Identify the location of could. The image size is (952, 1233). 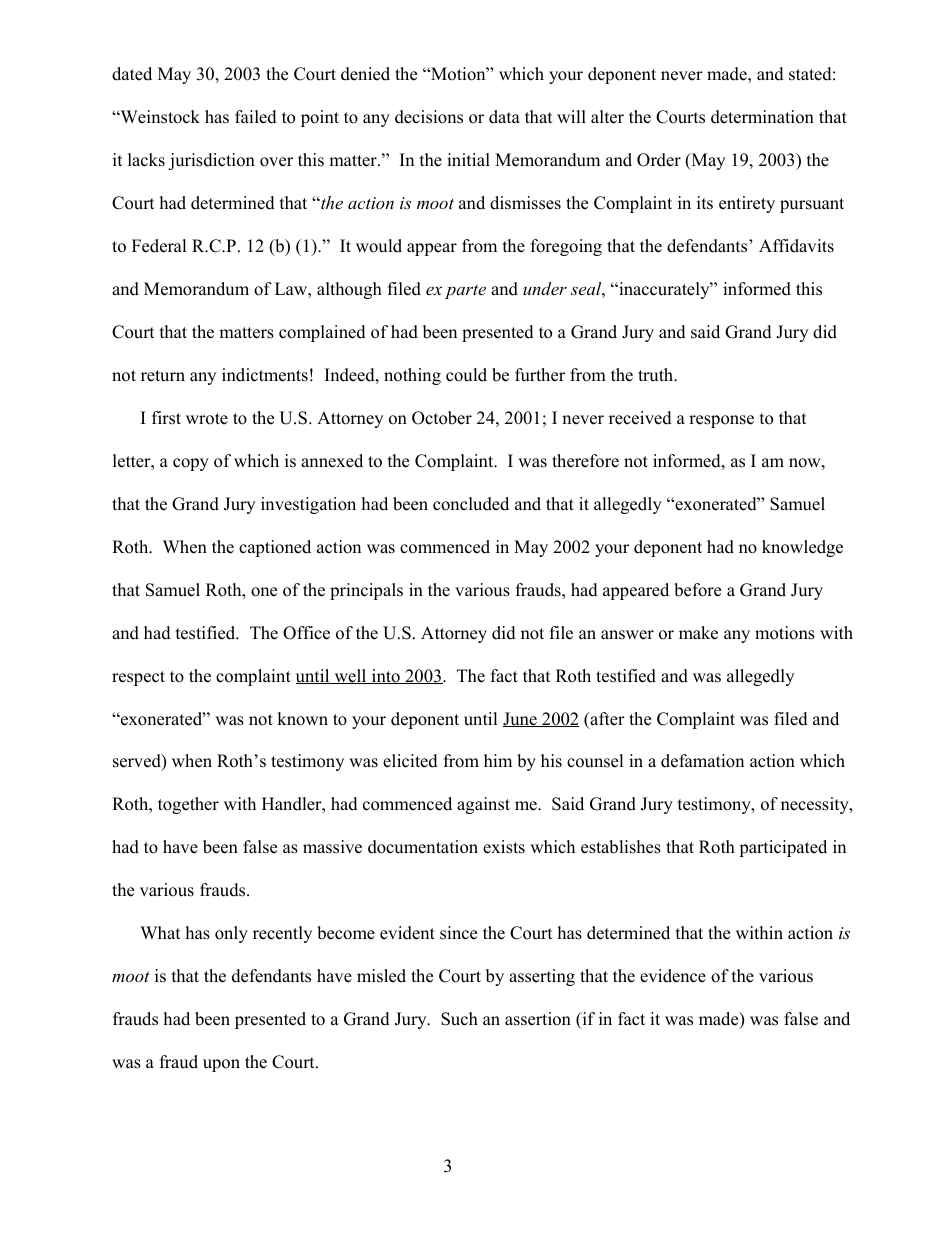
(466, 375).
